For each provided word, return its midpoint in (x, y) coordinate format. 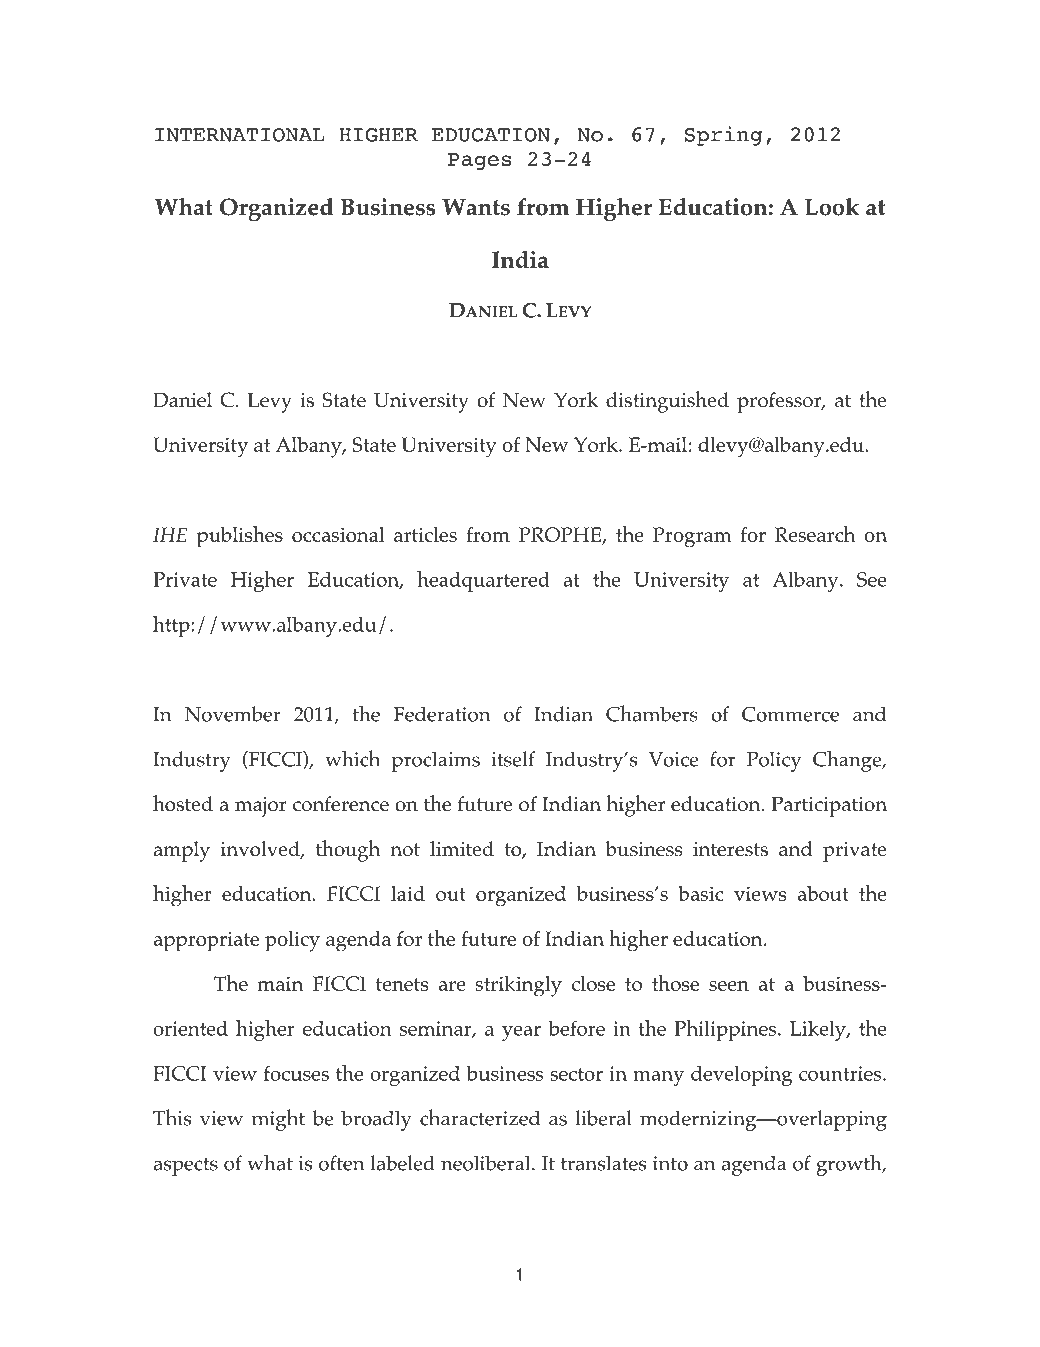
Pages (480, 161)
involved (261, 850)
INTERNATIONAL (240, 135)
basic (701, 893)
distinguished (667, 402)
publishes (240, 537)
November (233, 714)
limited (462, 849)
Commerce (790, 714)
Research (815, 534)
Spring (723, 136)
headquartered (483, 581)
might (278, 1120)
